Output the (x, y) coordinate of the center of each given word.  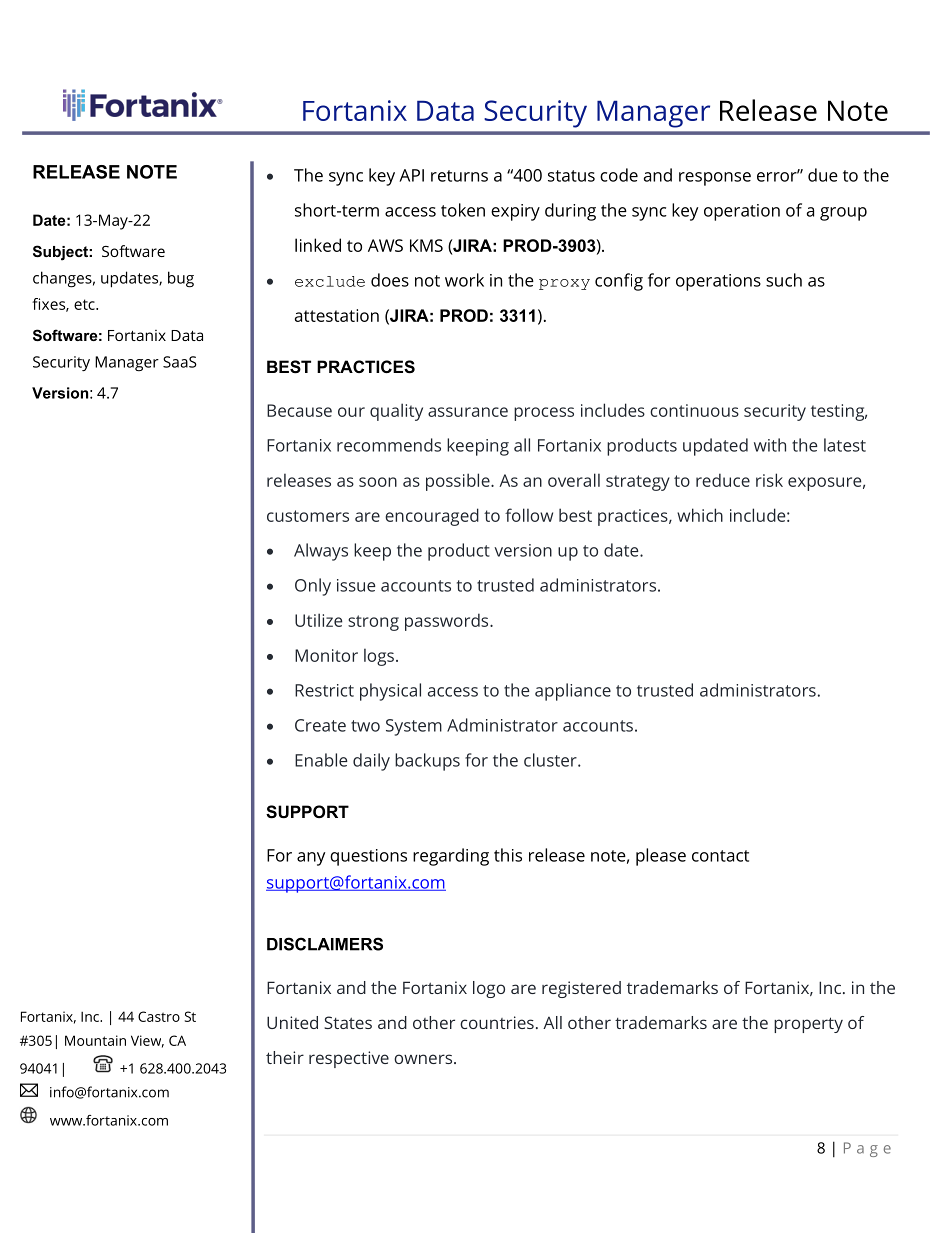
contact (720, 856)
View (147, 1041)
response (715, 179)
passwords (448, 622)
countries (497, 1022)
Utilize (318, 620)
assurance (468, 412)
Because (299, 410)
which (700, 515)
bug (181, 279)
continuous (694, 410)
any (311, 859)
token (463, 210)
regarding (451, 857)
